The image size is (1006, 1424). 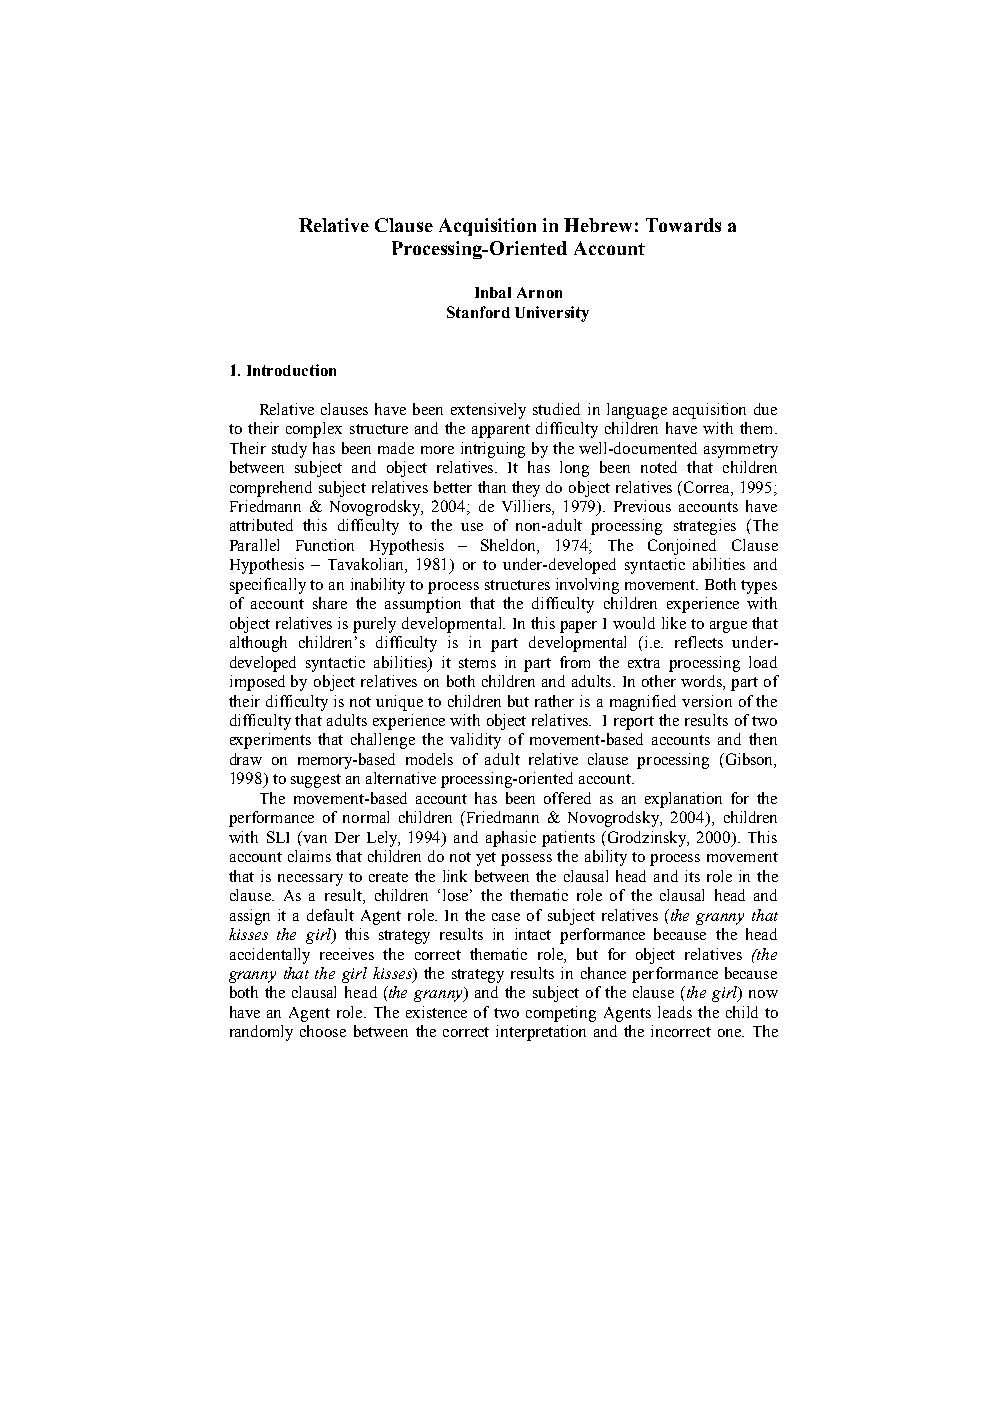 What do you see at coordinates (683, 225) in the screenshot?
I see `Towards` at bounding box center [683, 225].
